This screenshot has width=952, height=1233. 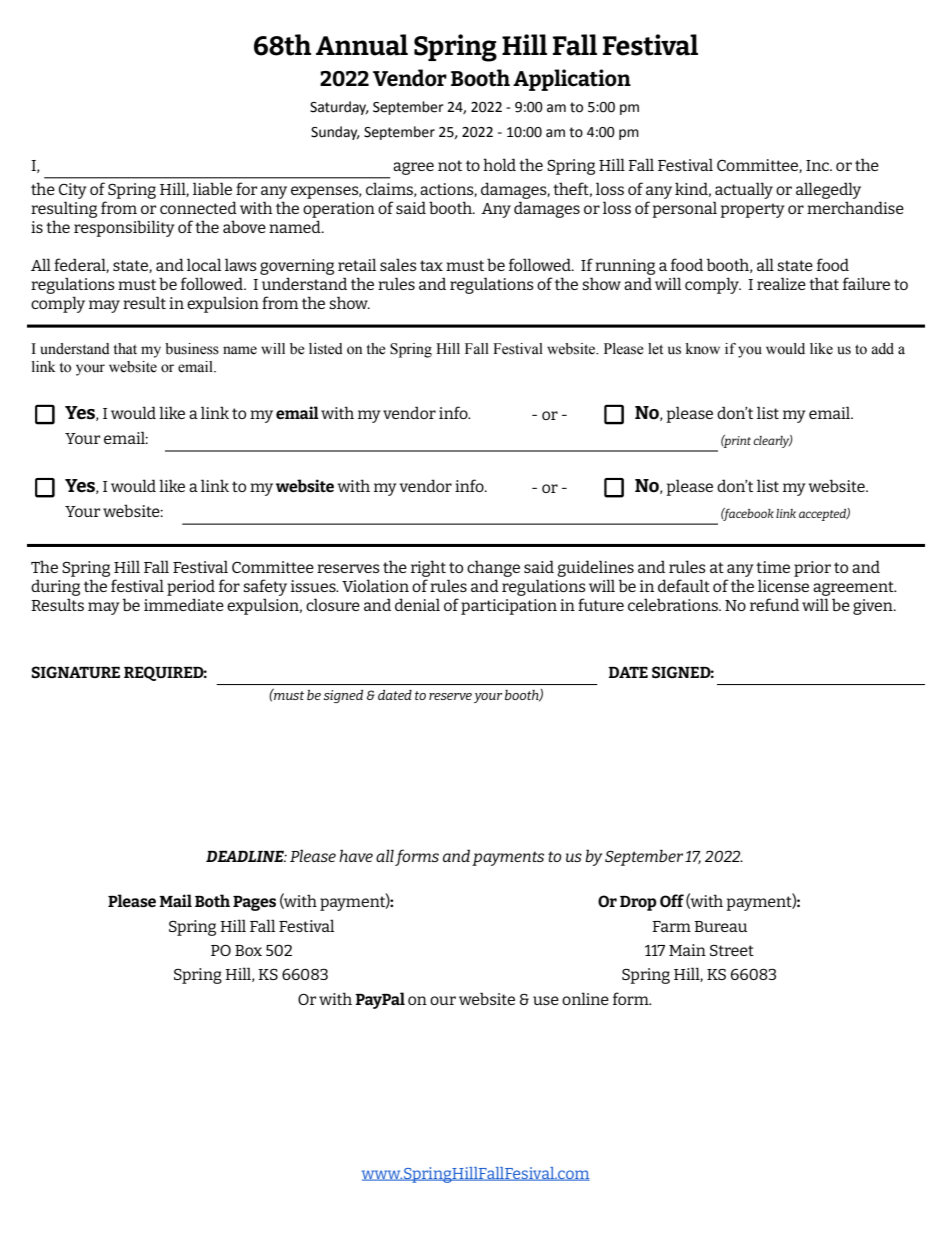 I want to click on use, so click(x=546, y=1000).
